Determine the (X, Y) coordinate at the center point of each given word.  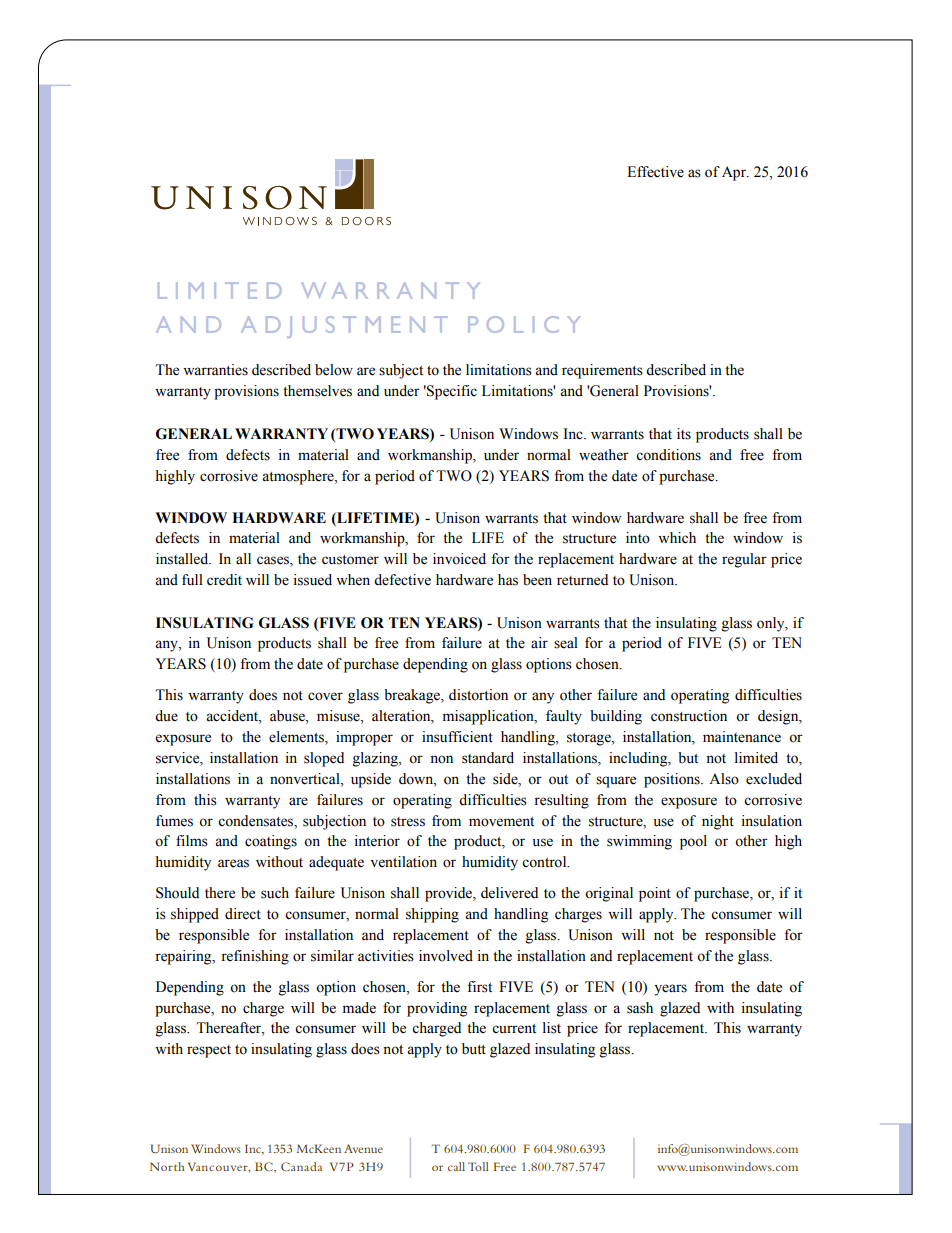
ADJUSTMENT (344, 327)
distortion (478, 695)
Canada (301, 1166)
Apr (735, 173)
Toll (478, 1166)
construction (689, 716)
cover (325, 696)
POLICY (524, 324)
